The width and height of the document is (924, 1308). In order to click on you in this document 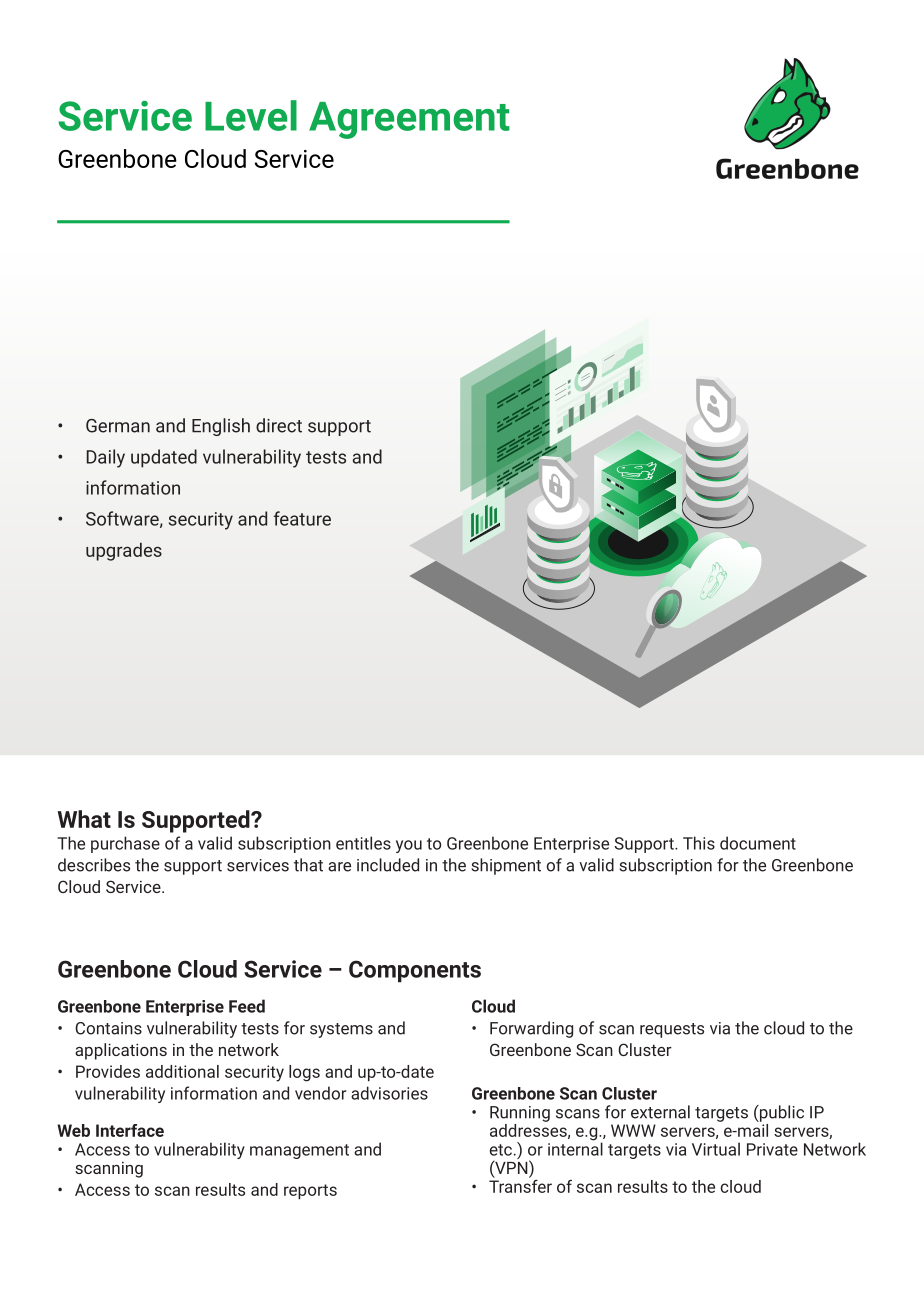, I will do `click(409, 846)`.
